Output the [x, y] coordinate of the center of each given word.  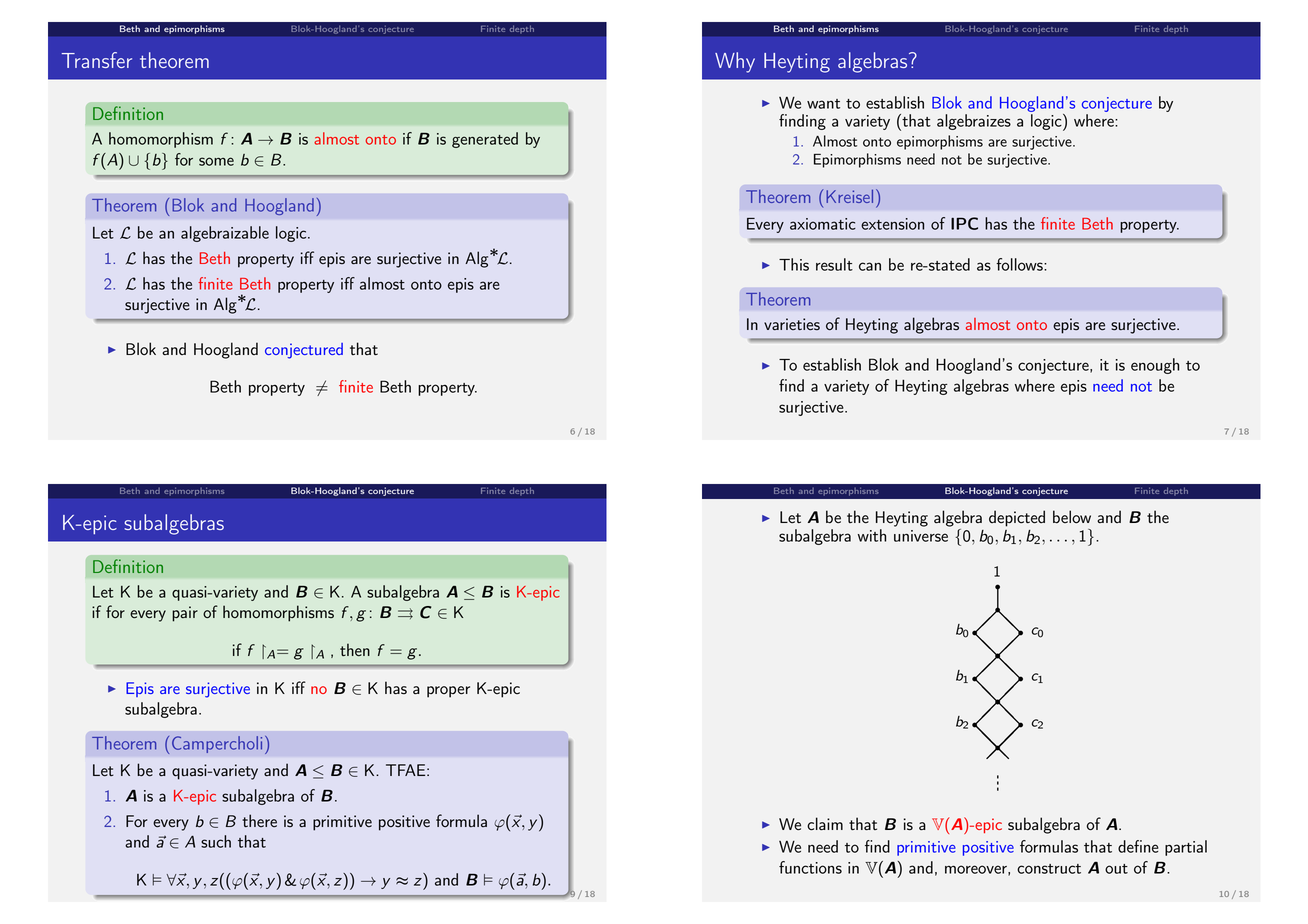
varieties [792, 324]
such [216, 841]
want [823, 104]
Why [735, 62]
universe [921, 536]
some [216, 161]
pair [185, 614]
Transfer [97, 60]
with [872, 535]
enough [1155, 366]
